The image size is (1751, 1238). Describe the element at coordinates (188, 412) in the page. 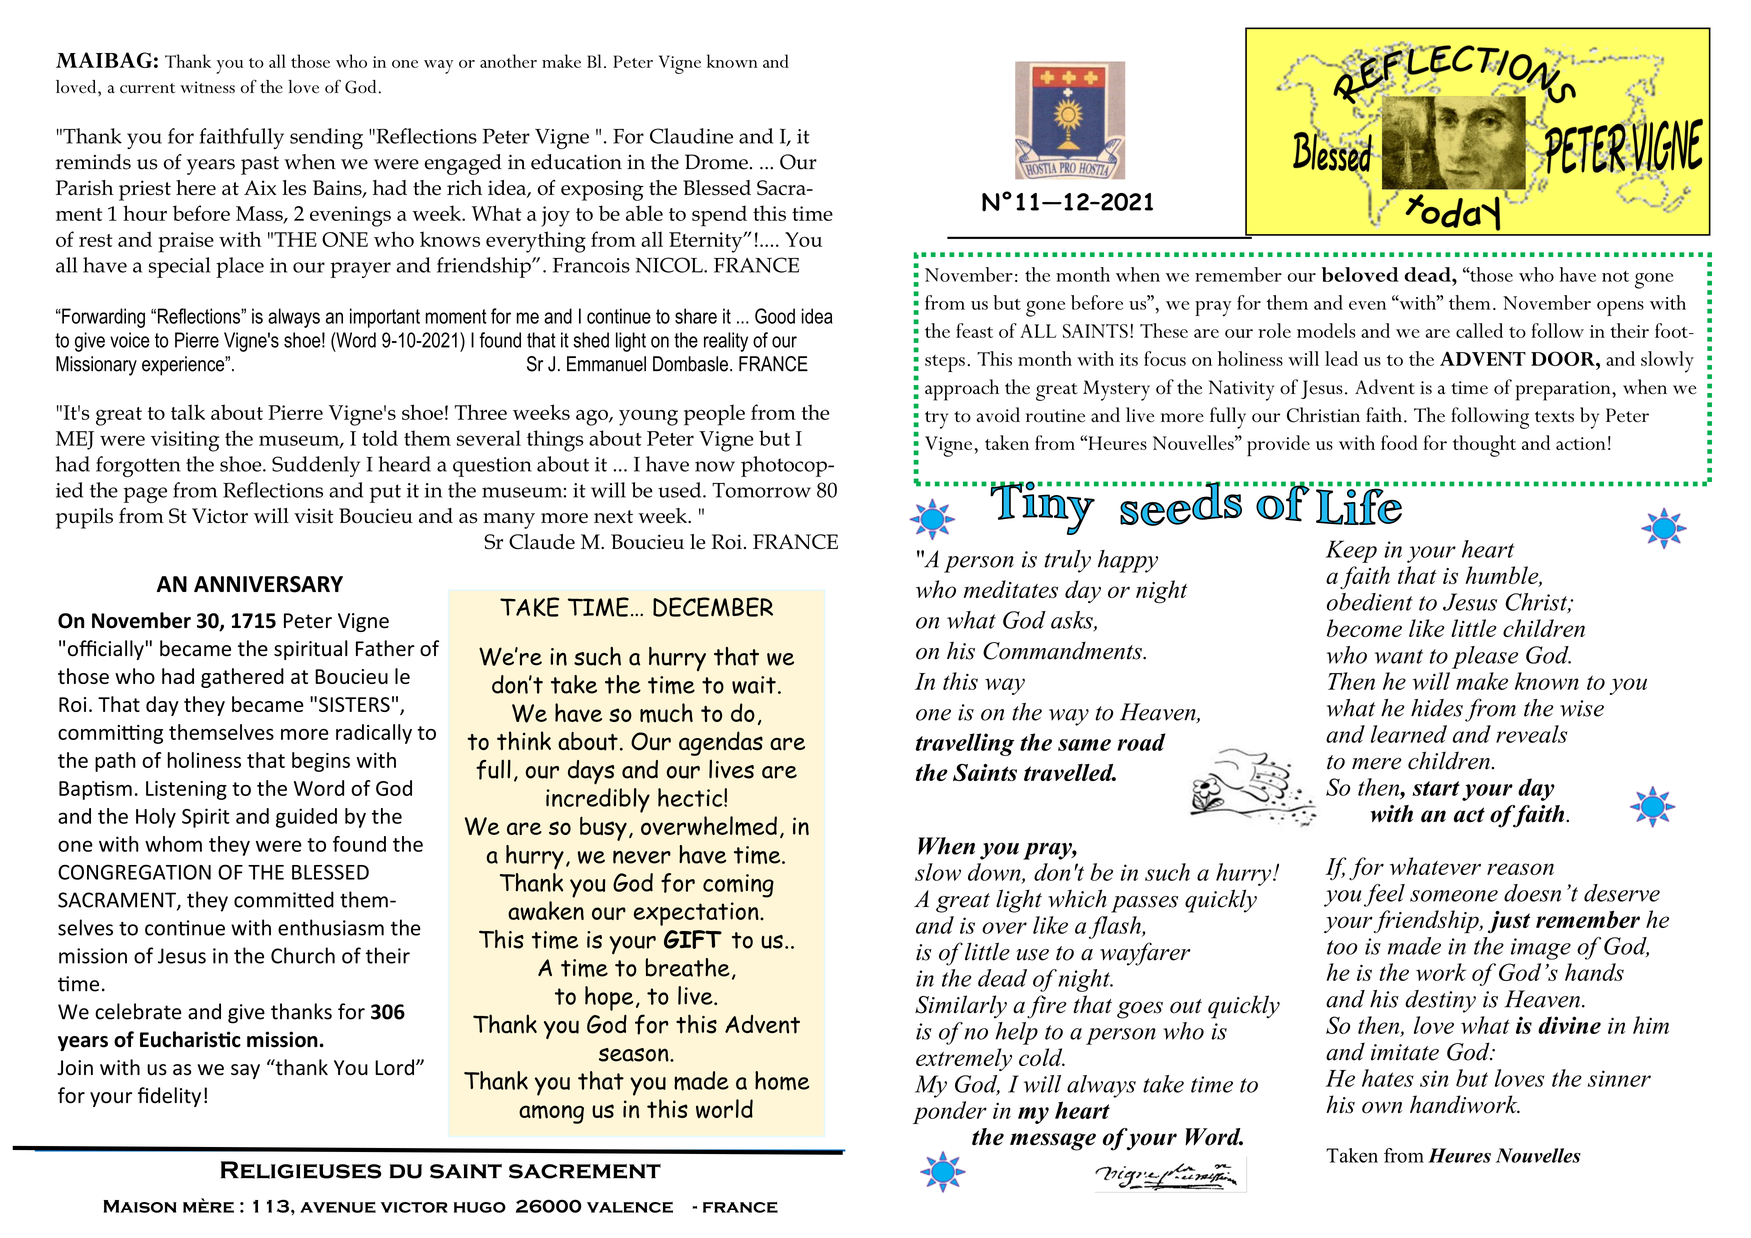

I see `talk` at that location.
